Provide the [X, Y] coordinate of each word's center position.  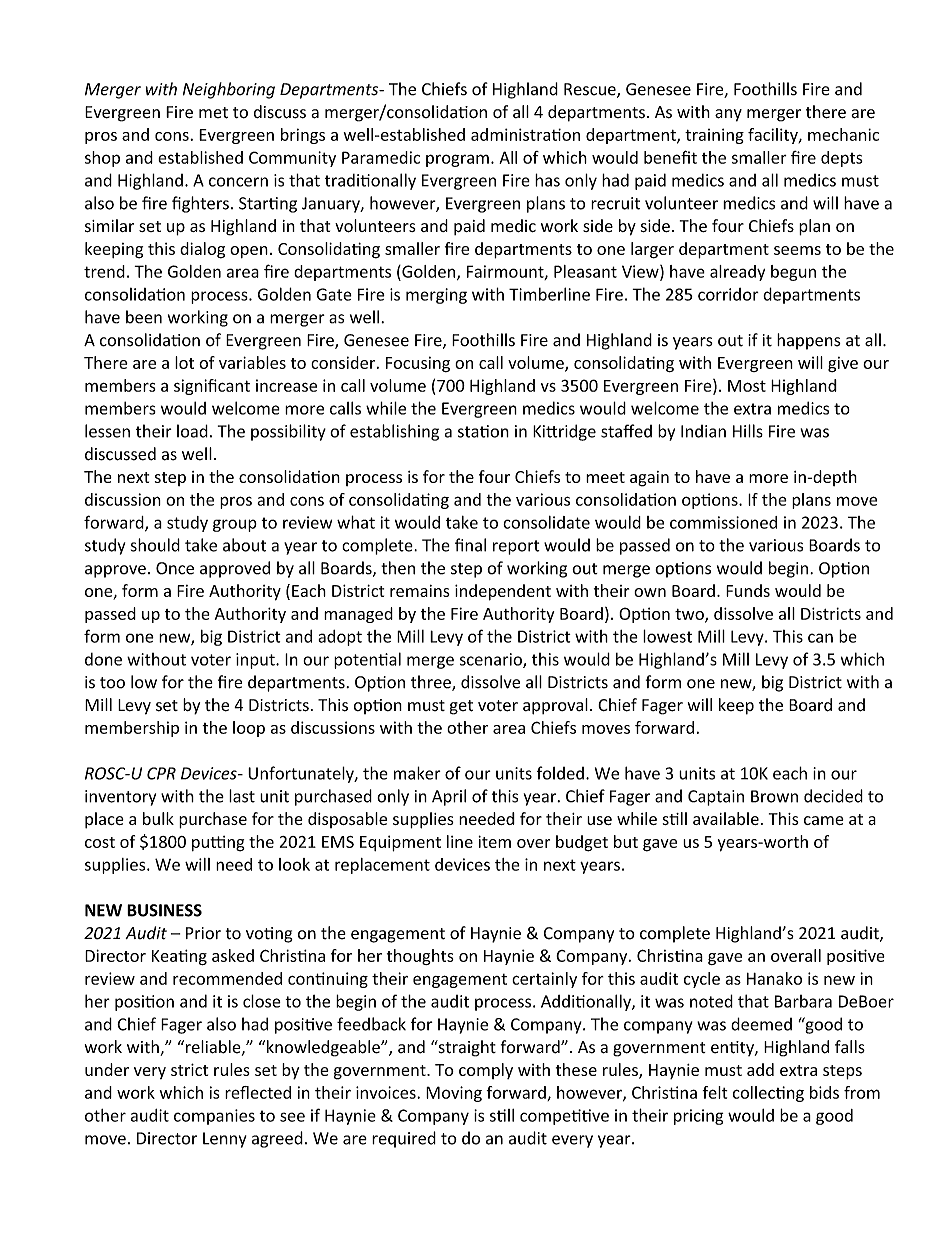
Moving [454, 1094]
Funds [748, 590]
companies [214, 1117]
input [256, 661]
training [714, 136]
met [213, 113]
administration [525, 134]
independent [503, 592]
